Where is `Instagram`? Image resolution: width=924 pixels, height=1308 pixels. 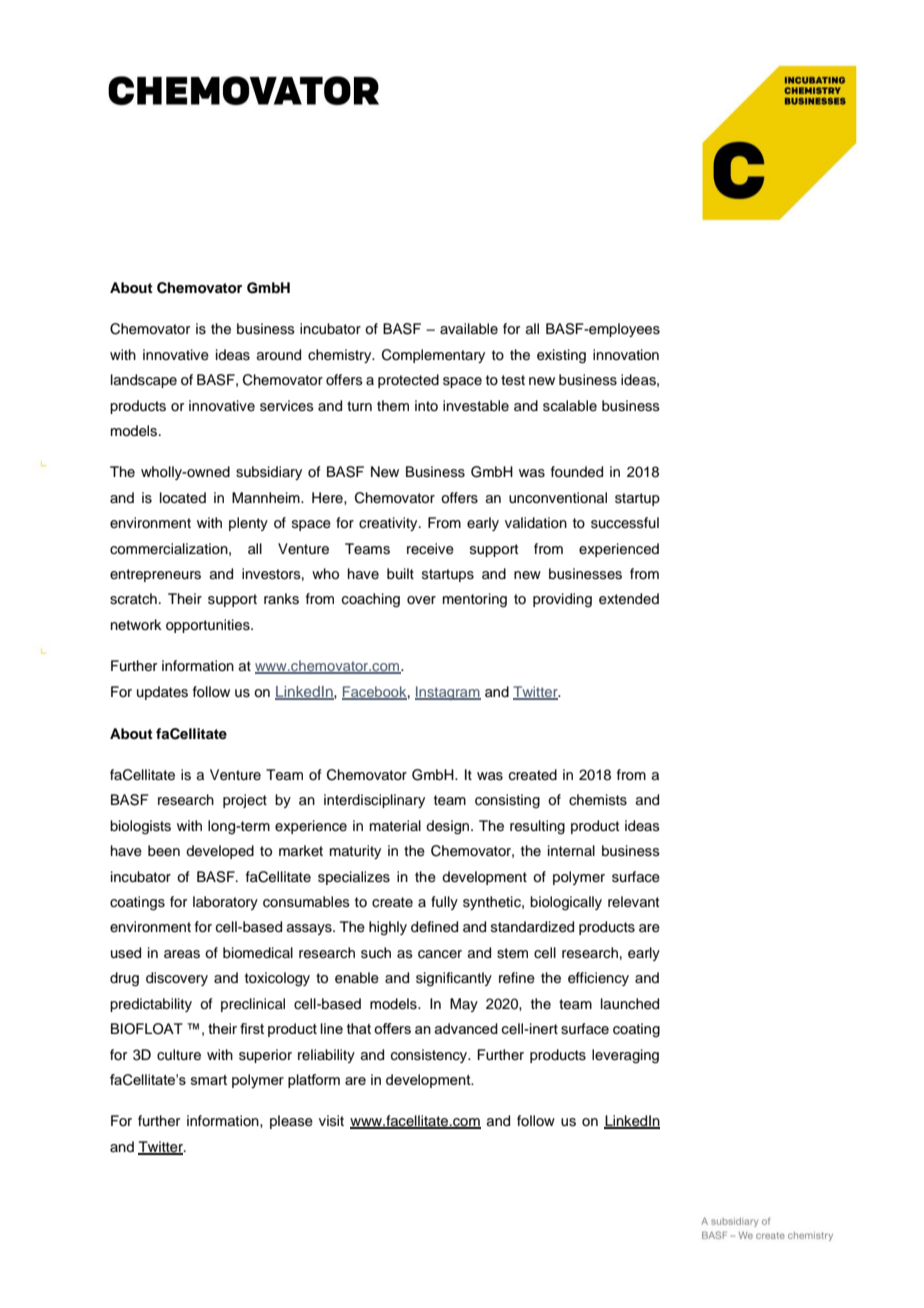
Instagram is located at coordinates (448, 693).
